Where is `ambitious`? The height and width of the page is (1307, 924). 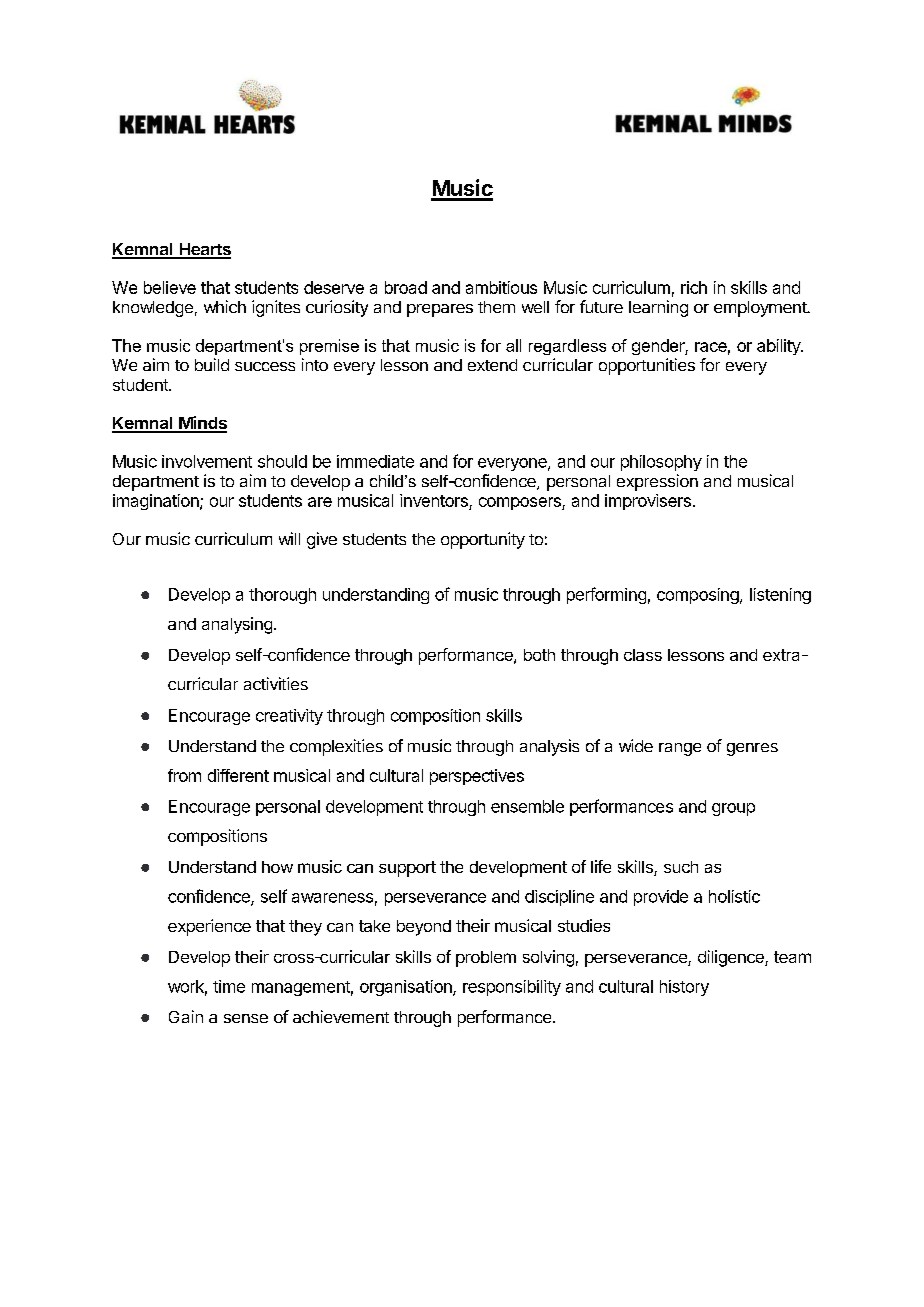
ambitious is located at coordinates (501, 287).
